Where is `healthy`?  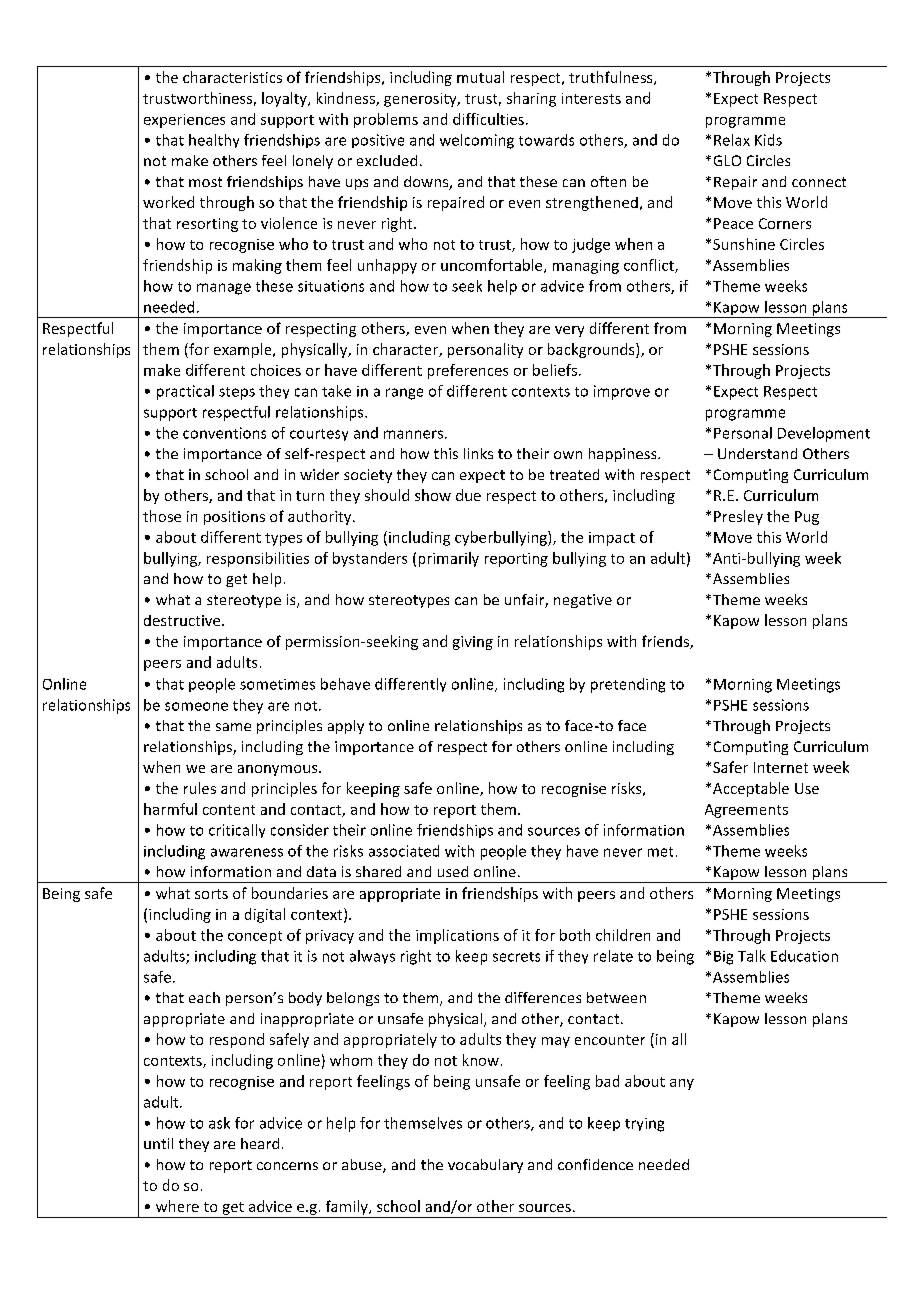 healthy is located at coordinates (214, 141).
